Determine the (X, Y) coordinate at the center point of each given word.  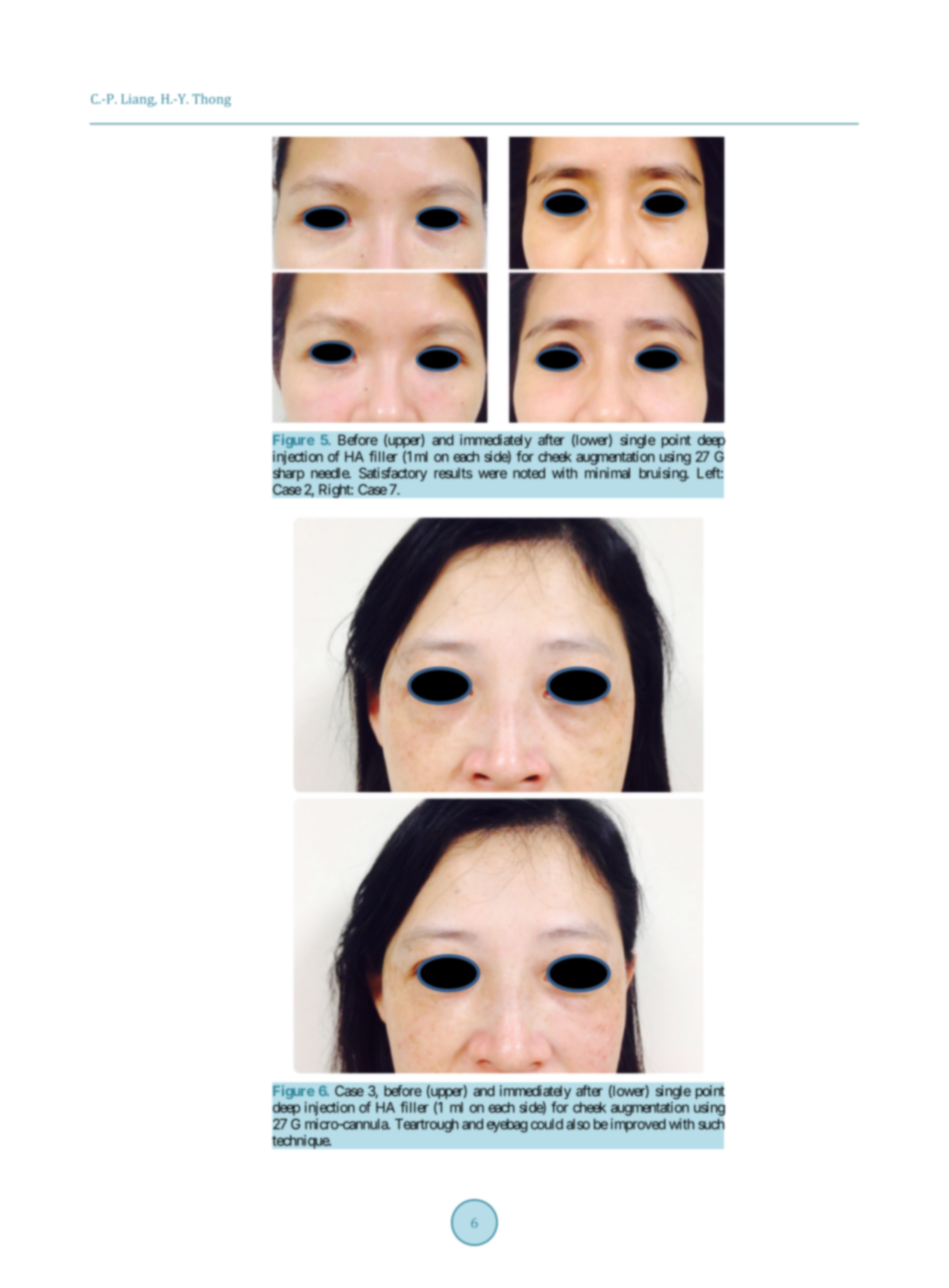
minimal (607, 473)
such (711, 1124)
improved (638, 1125)
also (578, 1124)
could (547, 1124)
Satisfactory (393, 474)
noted (529, 473)
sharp (288, 474)
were (492, 474)
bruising (663, 474)
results (453, 473)
